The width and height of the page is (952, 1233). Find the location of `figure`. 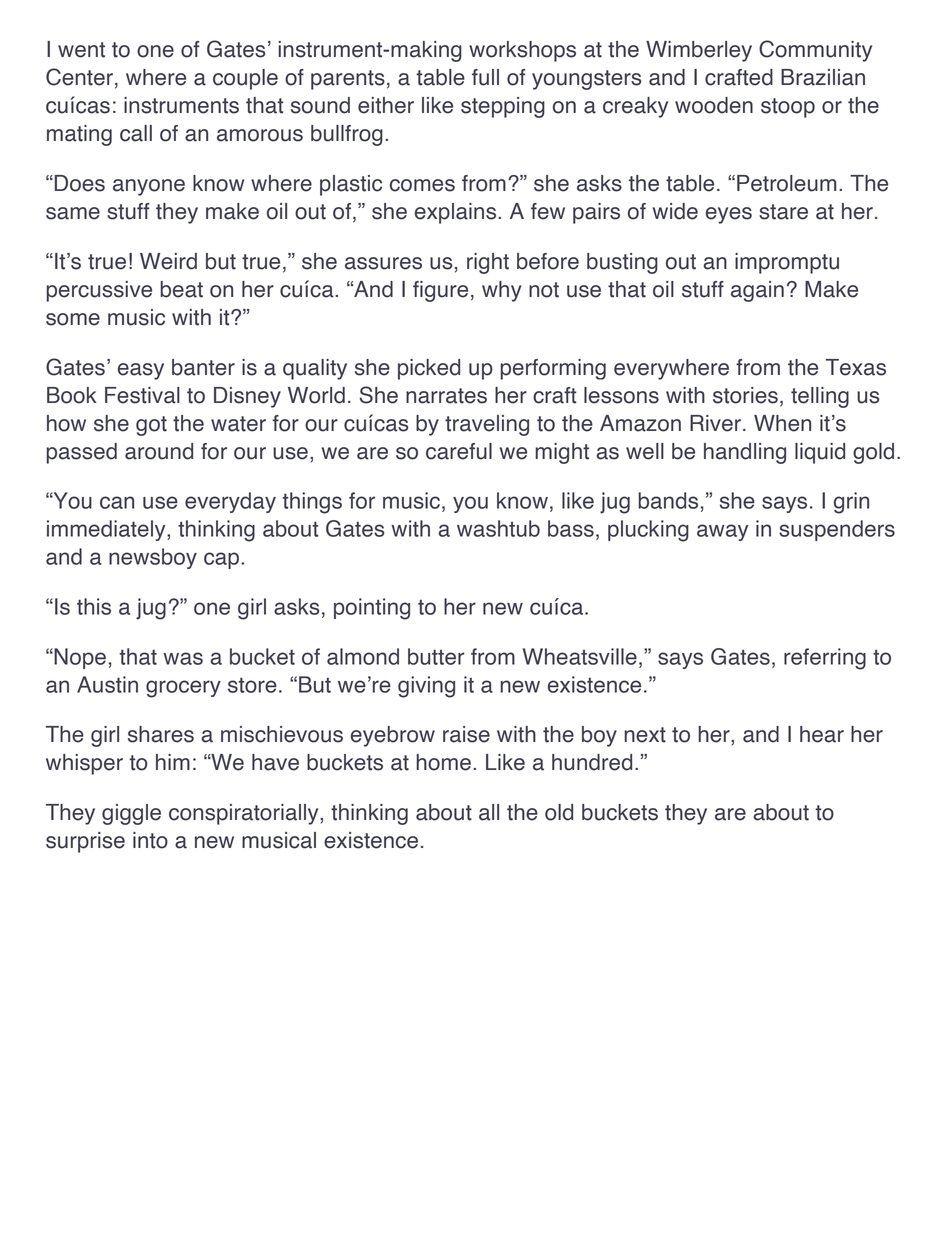

figure is located at coordinates (440, 291).
